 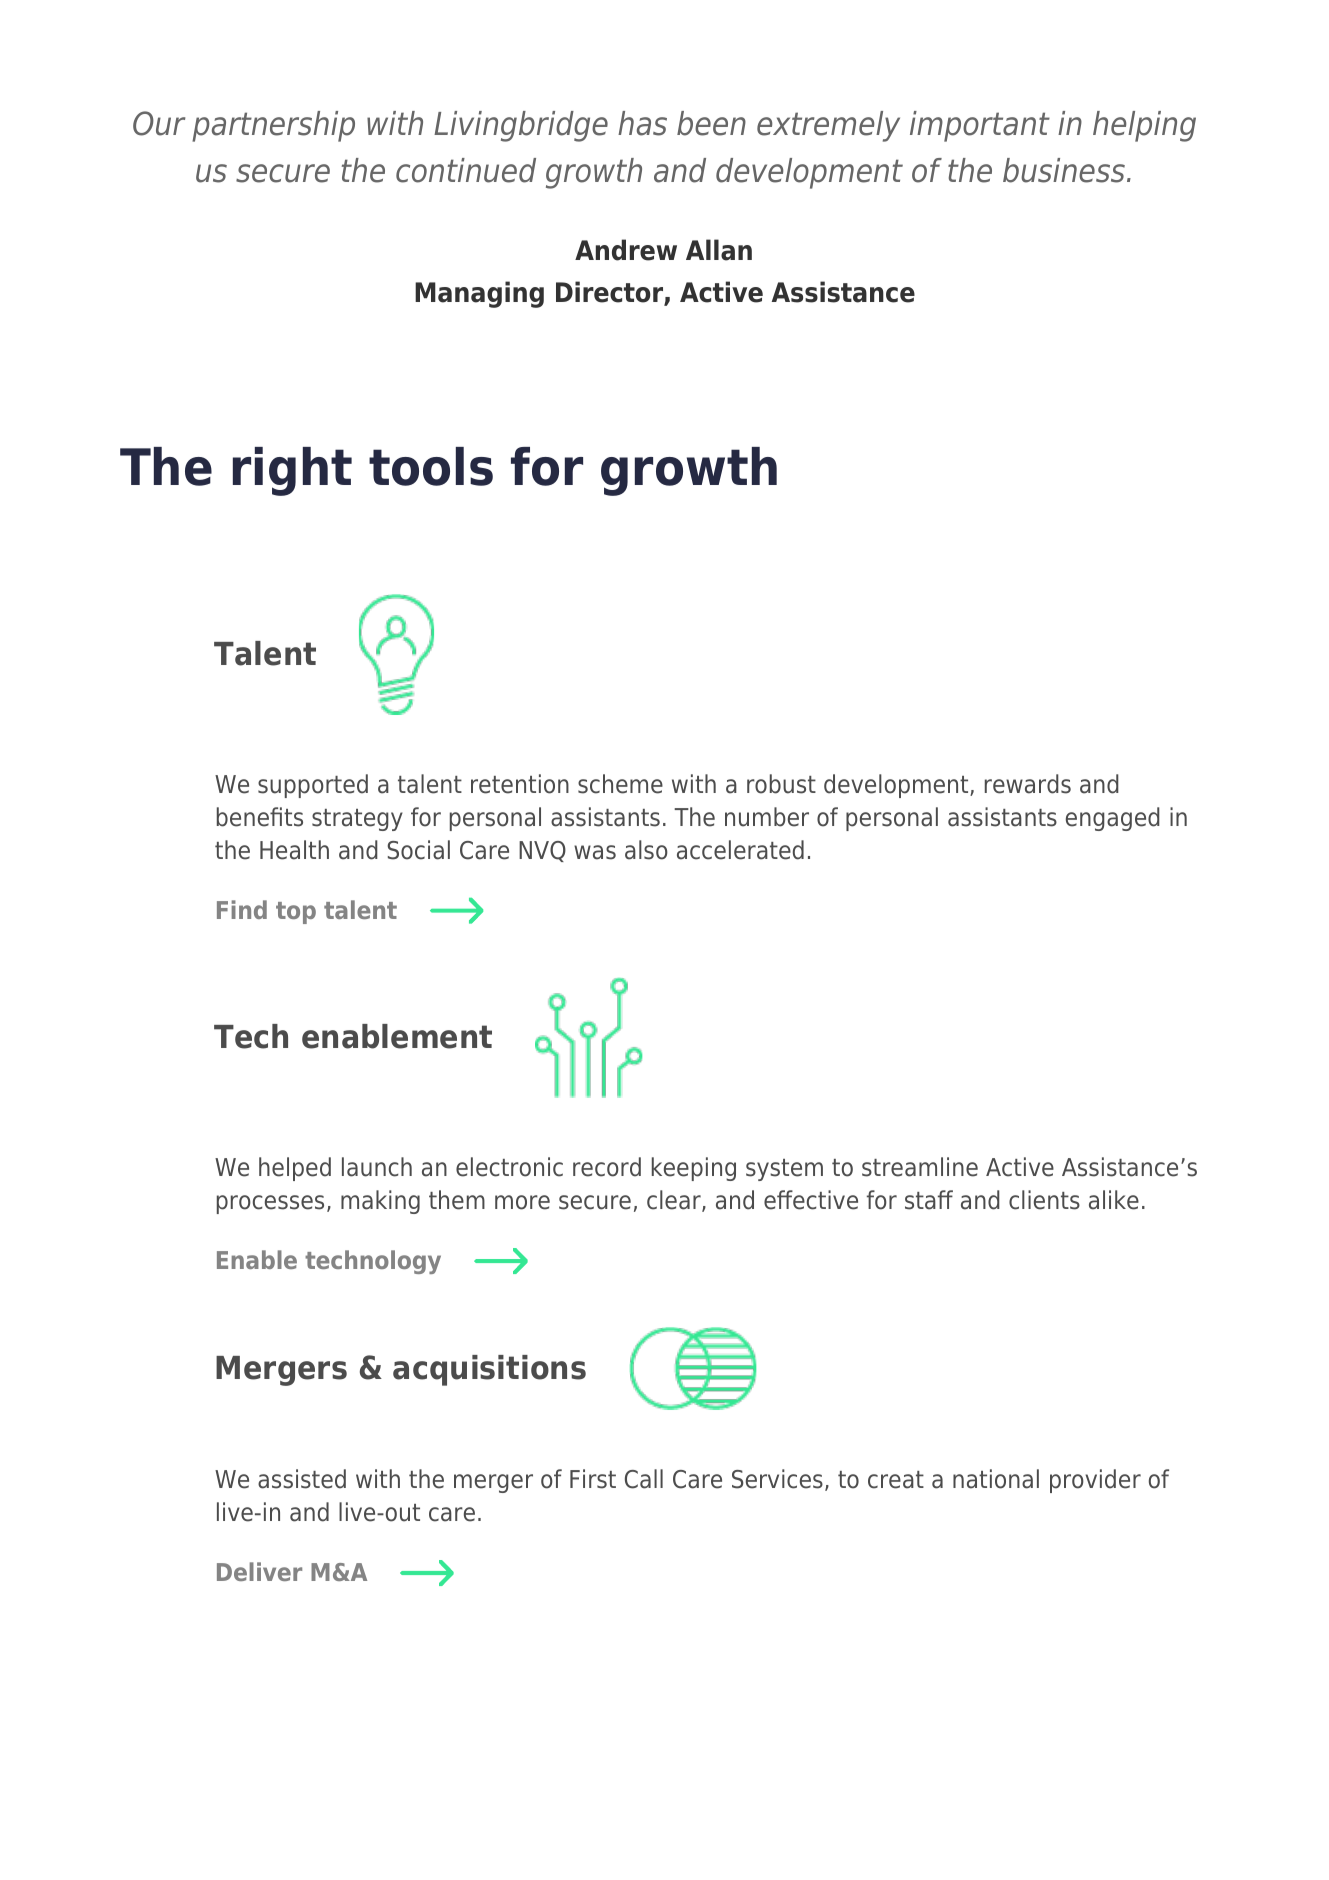 What do you see at coordinates (313, 786) in the screenshot?
I see `supported` at bounding box center [313, 786].
